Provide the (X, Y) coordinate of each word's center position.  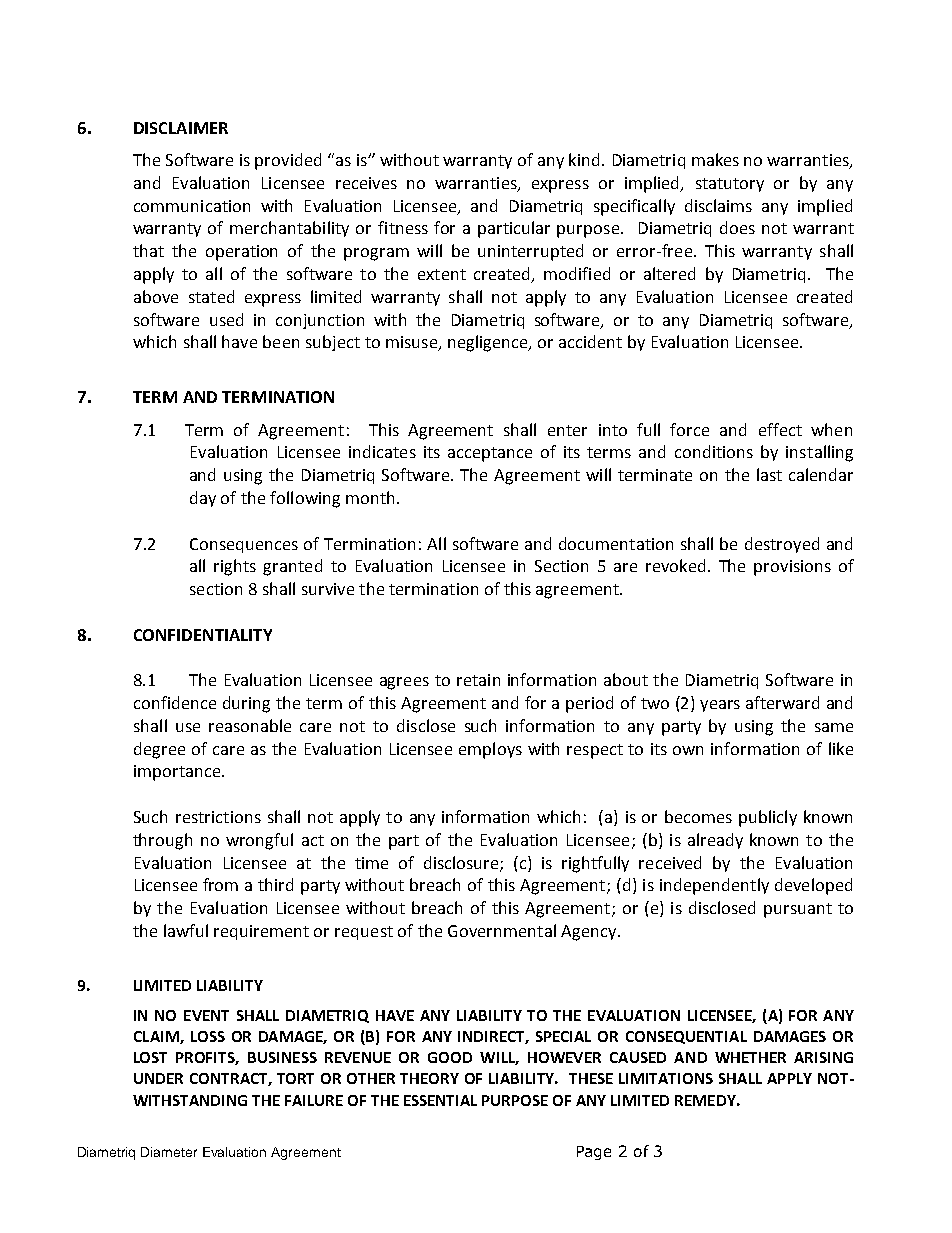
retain (478, 680)
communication (192, 206)
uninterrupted (530, 252)
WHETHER (750, 1057)
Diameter (169, 1152)
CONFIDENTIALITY (203, 635)
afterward (782, 702)
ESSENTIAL (440, 1100)
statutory (730, 185)
